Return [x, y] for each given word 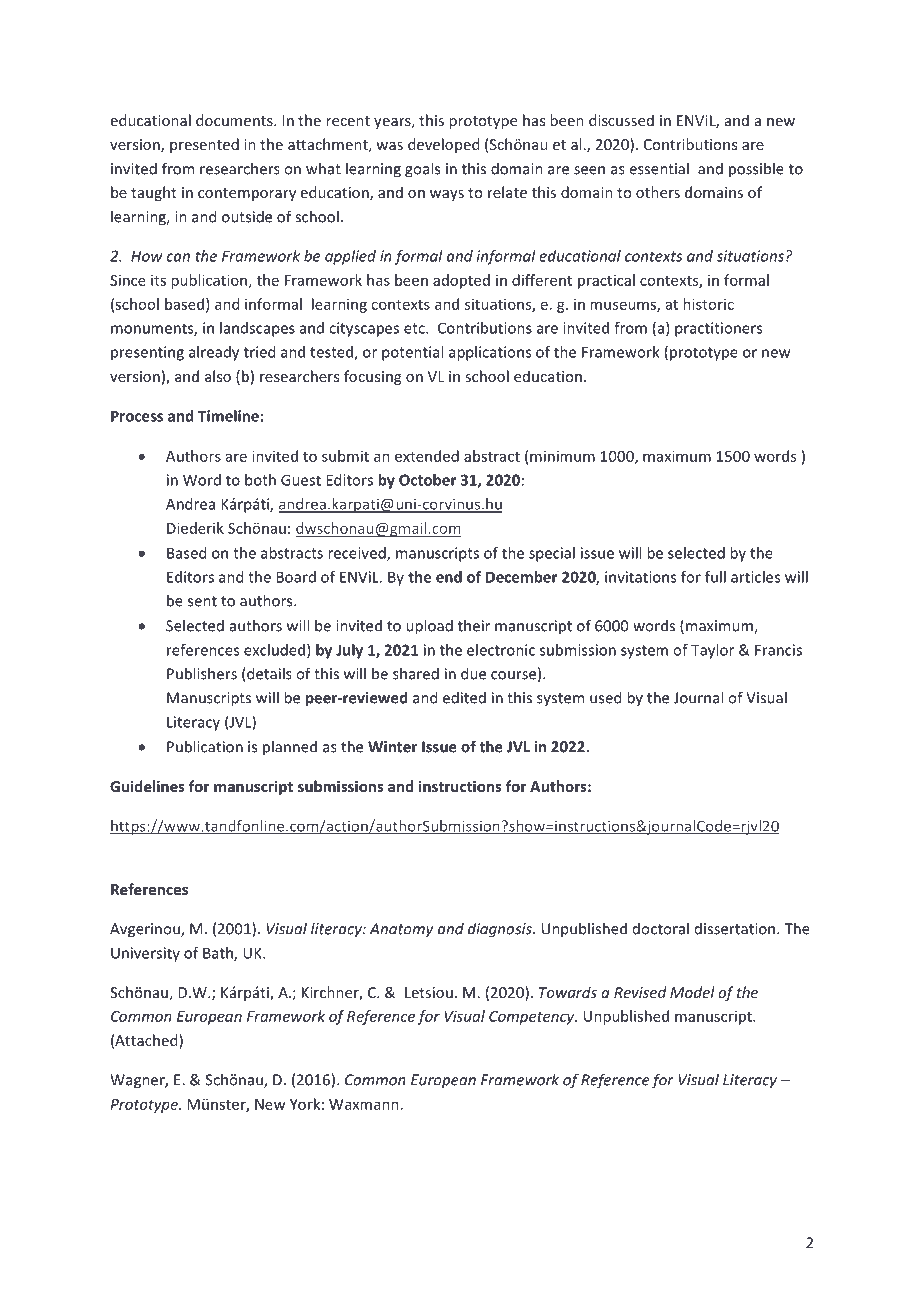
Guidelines [147, 786]
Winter [392, 747]
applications [490, 353]
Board [296, 577]
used [605, 697]
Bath [219, 954]
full [715, 577]
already [214, 353]
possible [756, 170]
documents [235, 120]
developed [443, 145]
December [521, 577]
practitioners [718, 329]
